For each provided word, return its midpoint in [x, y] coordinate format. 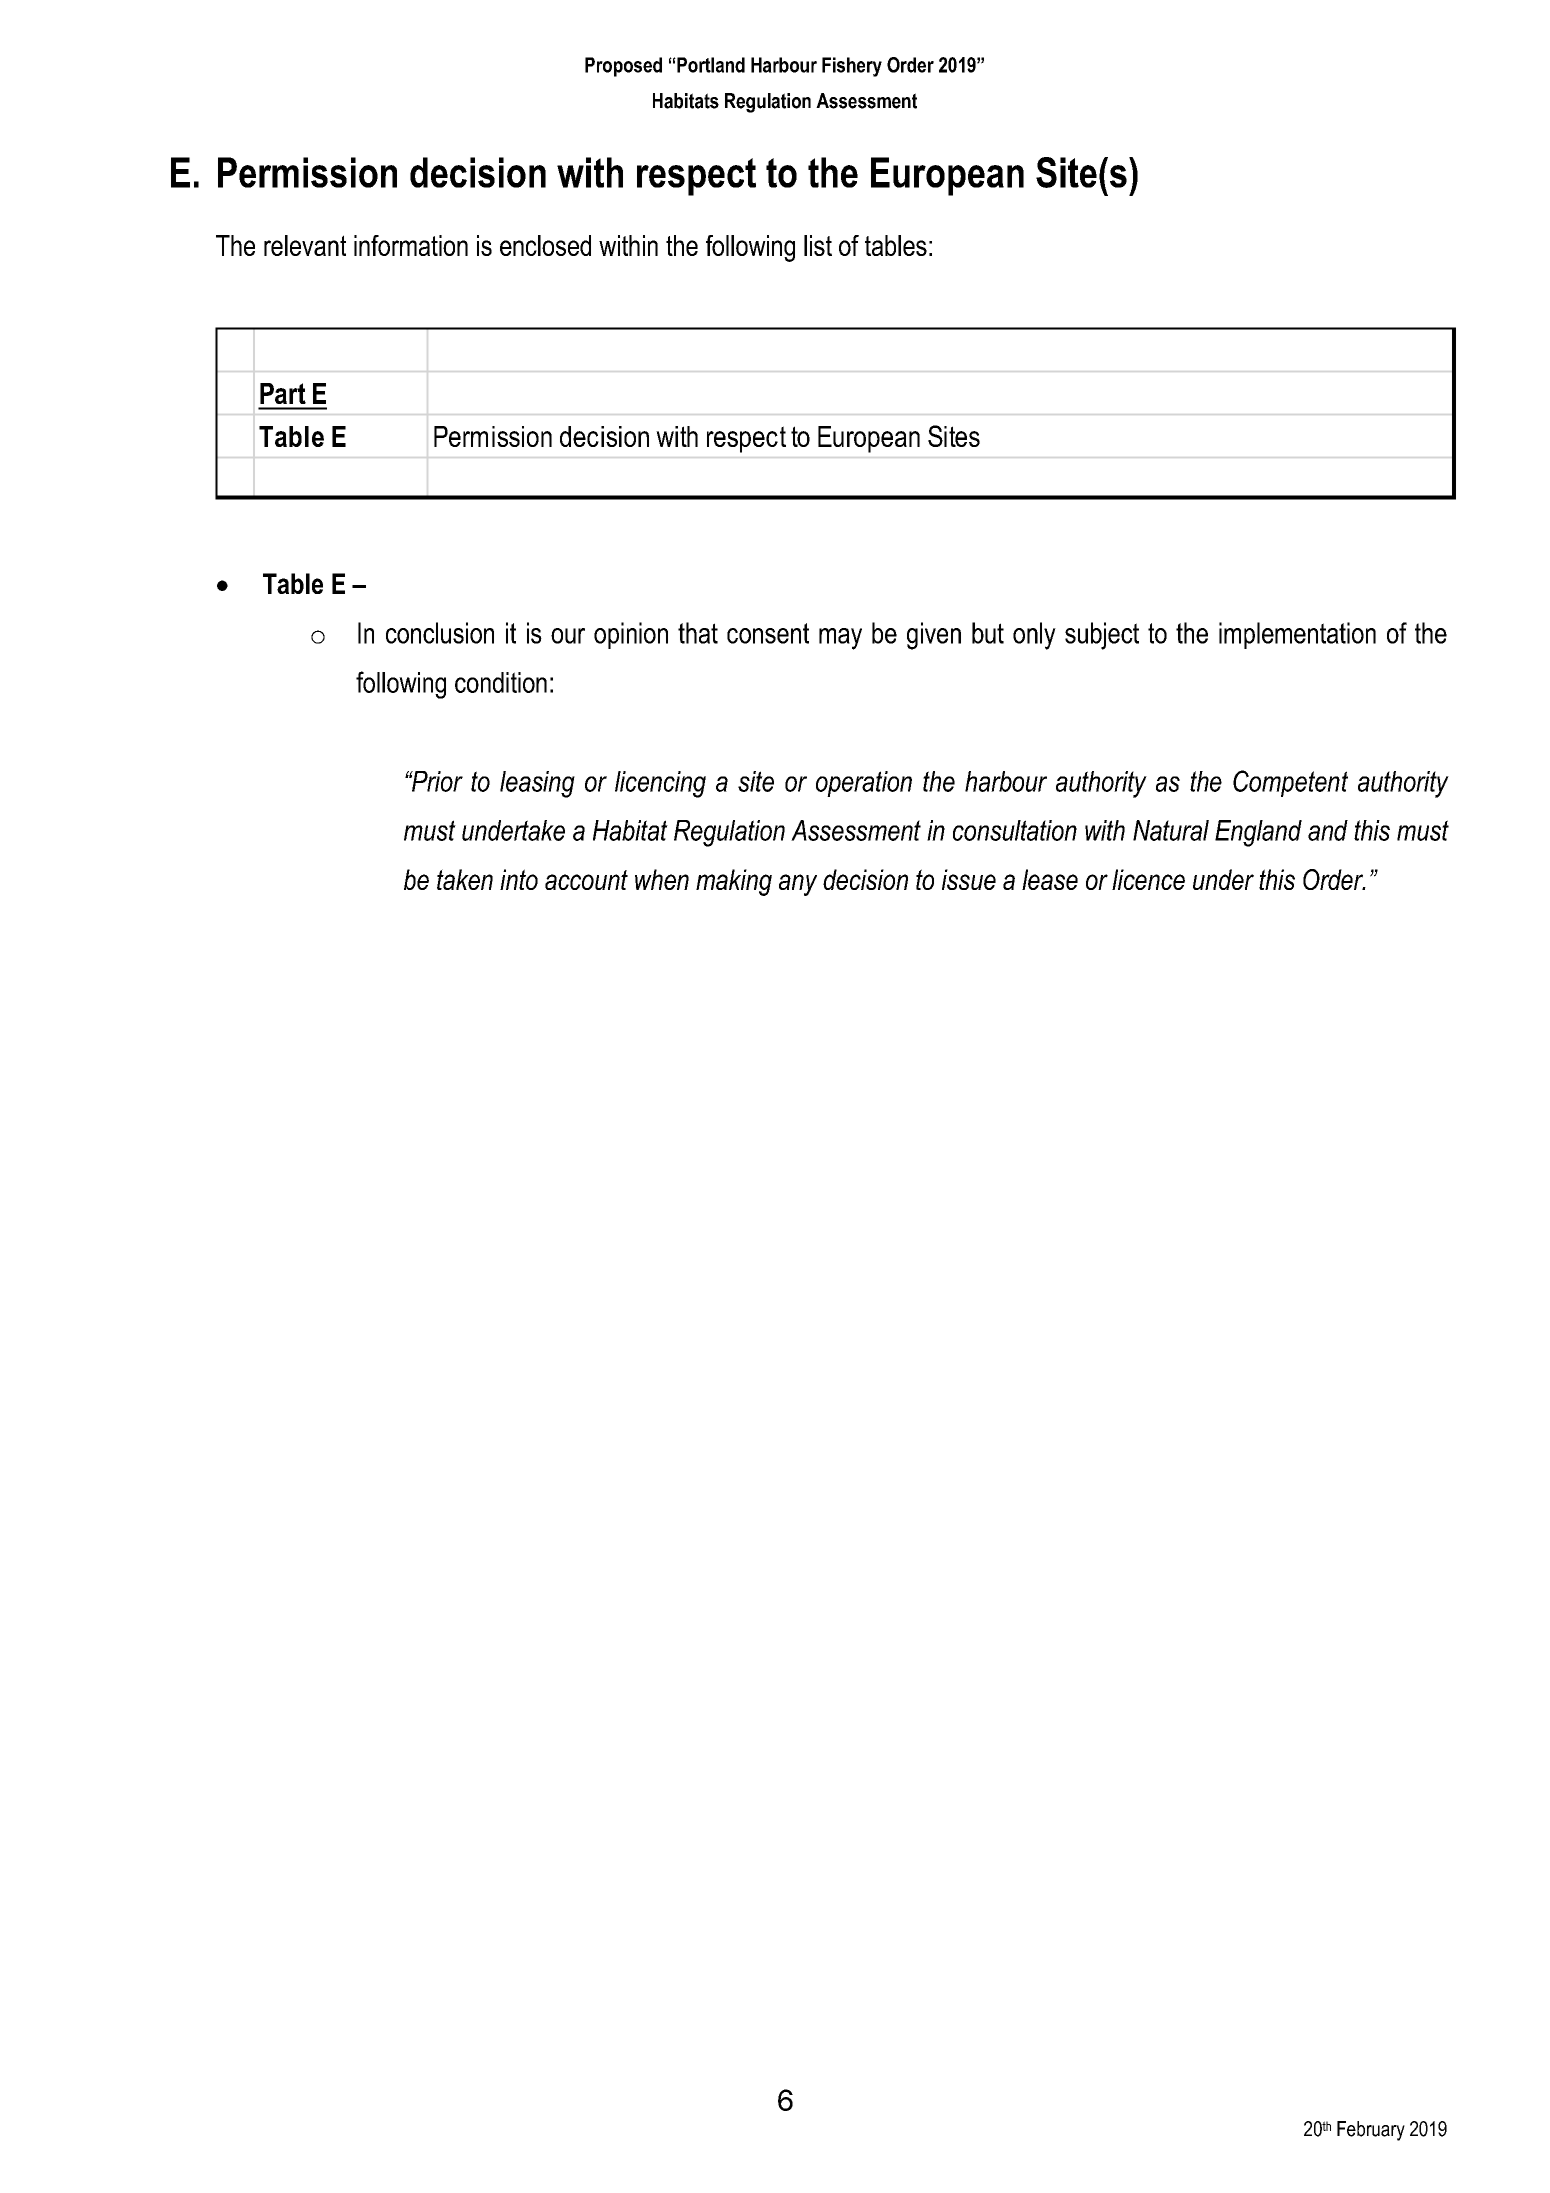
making [734, 882]
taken [465, 879]
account [586, 880]
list [818, 245]
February [1371, 2131]
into [519, 879]
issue [969, 879]
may [840, 639]
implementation [1297, 635]
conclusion [440, 633]
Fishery [852, 67]
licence [1148, 879]
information [411, 245]
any [798, 885]
